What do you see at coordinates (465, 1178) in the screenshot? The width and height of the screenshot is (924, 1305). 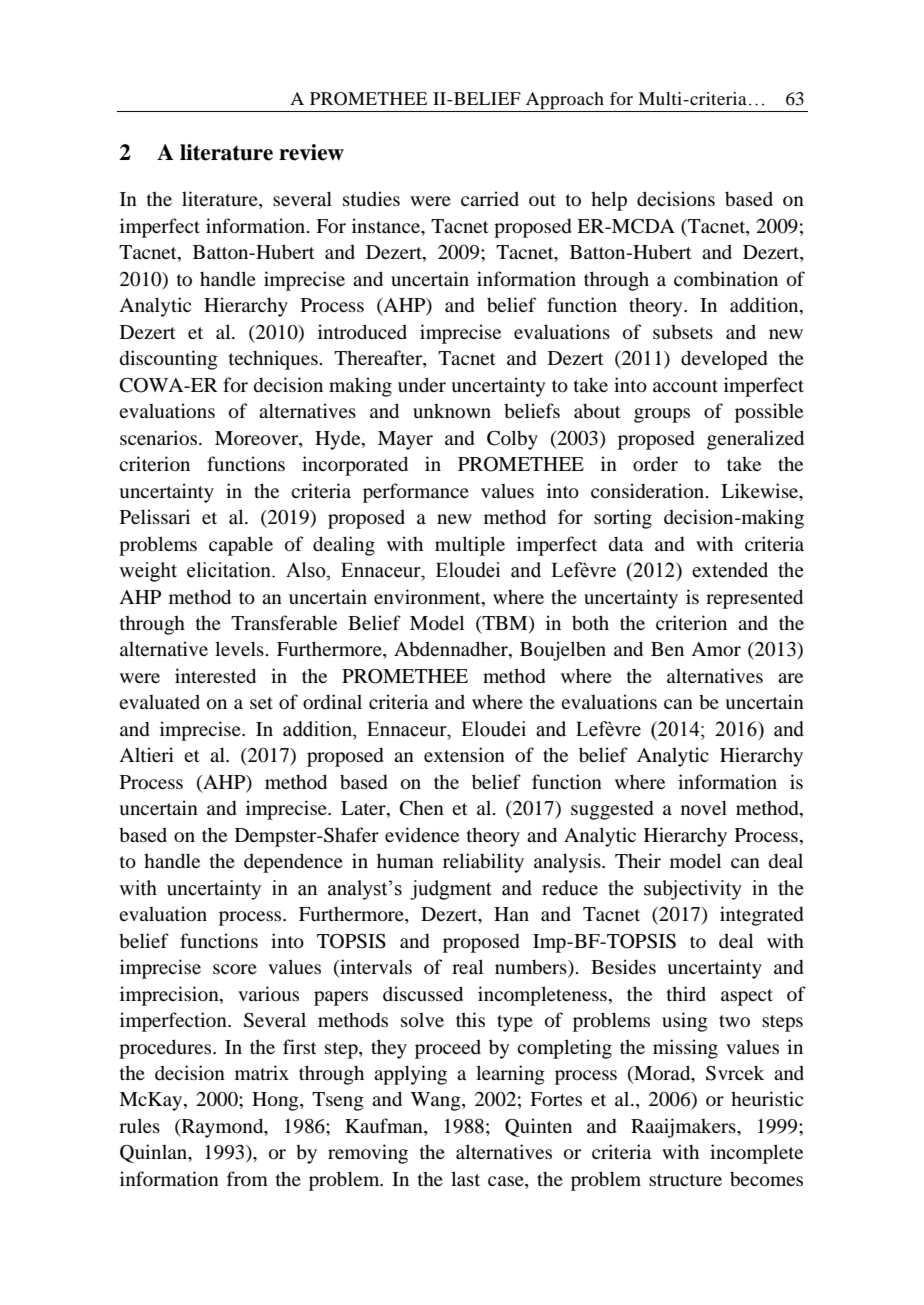 I see `last` at bounding box center [465, 1178].
